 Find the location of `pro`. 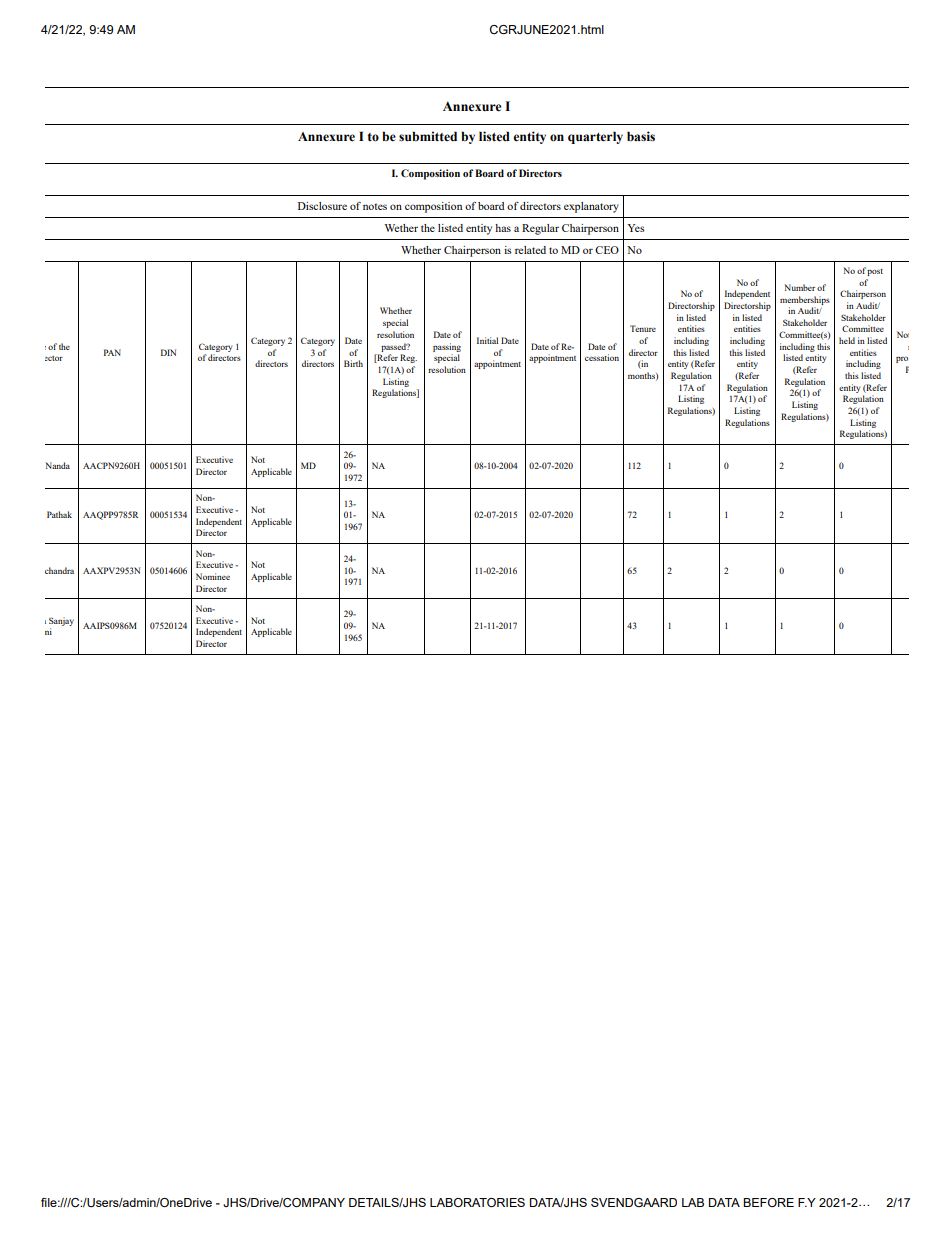

pro is located at coordinates (902, 360).
